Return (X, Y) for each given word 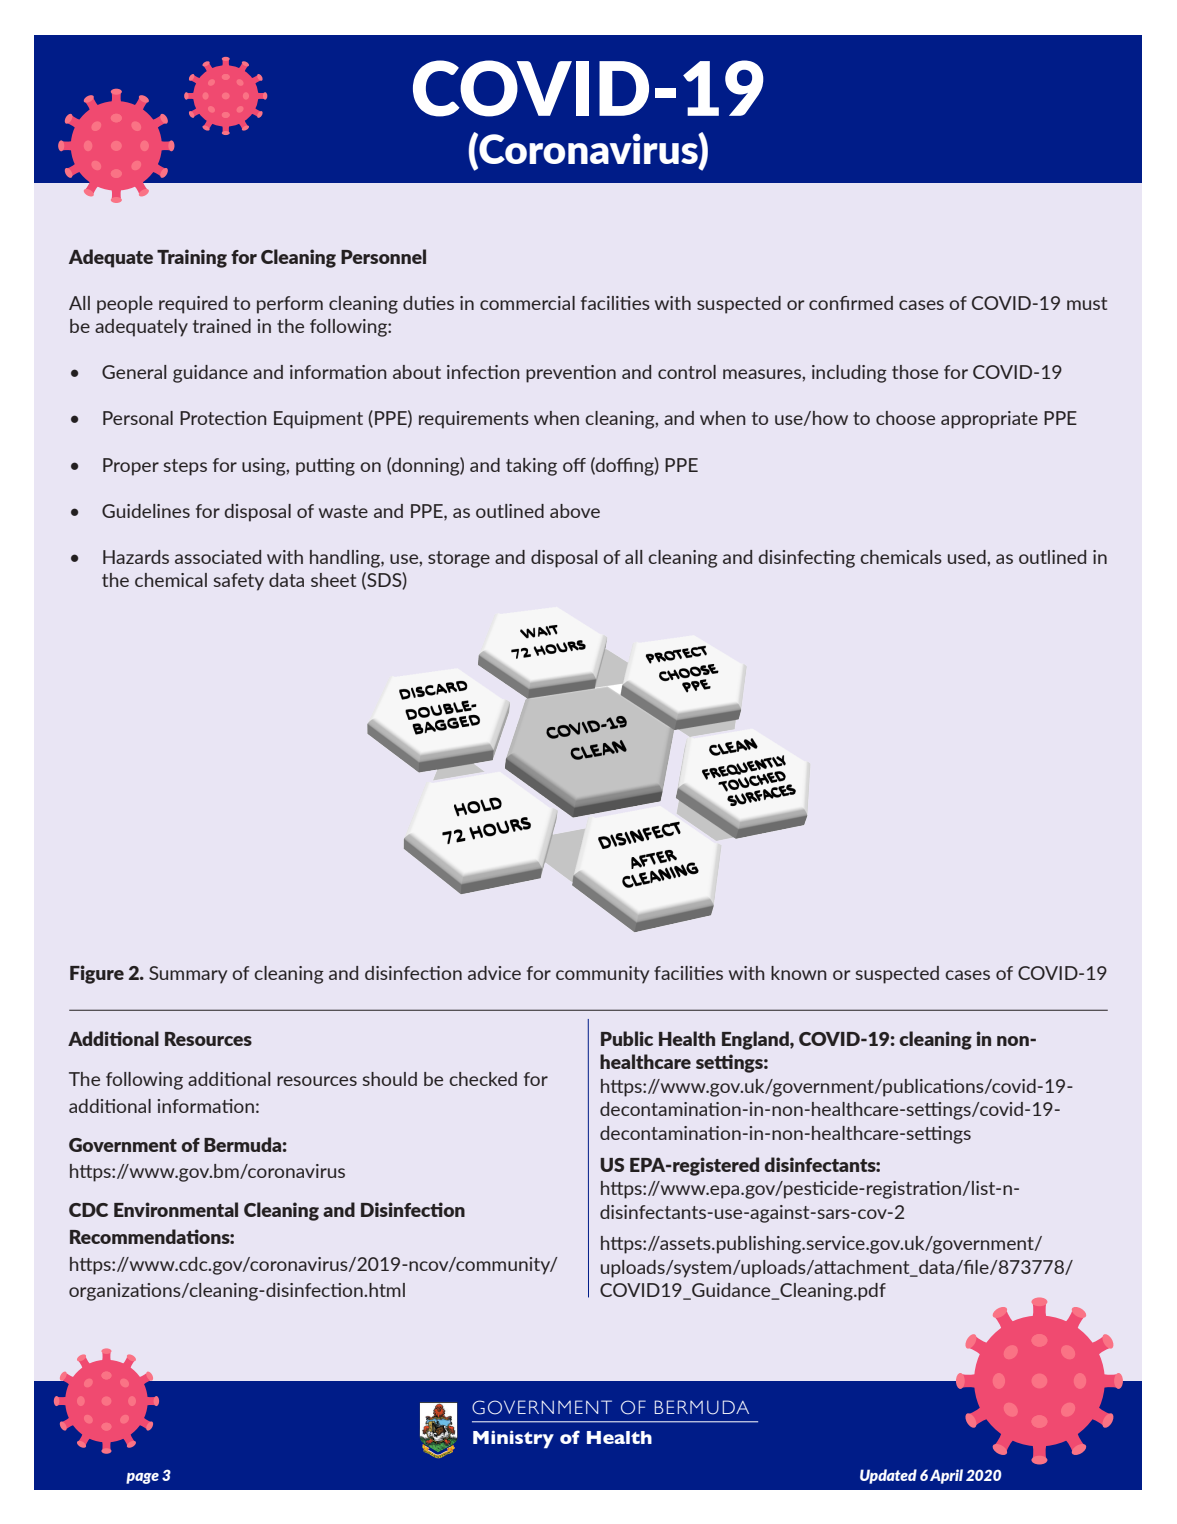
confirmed (851, 303)
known (799, 973)
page (142, 1478)
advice (494, 973)
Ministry (513, 1439)
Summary (188, 975)
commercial (527, 303)
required (193, 305)
